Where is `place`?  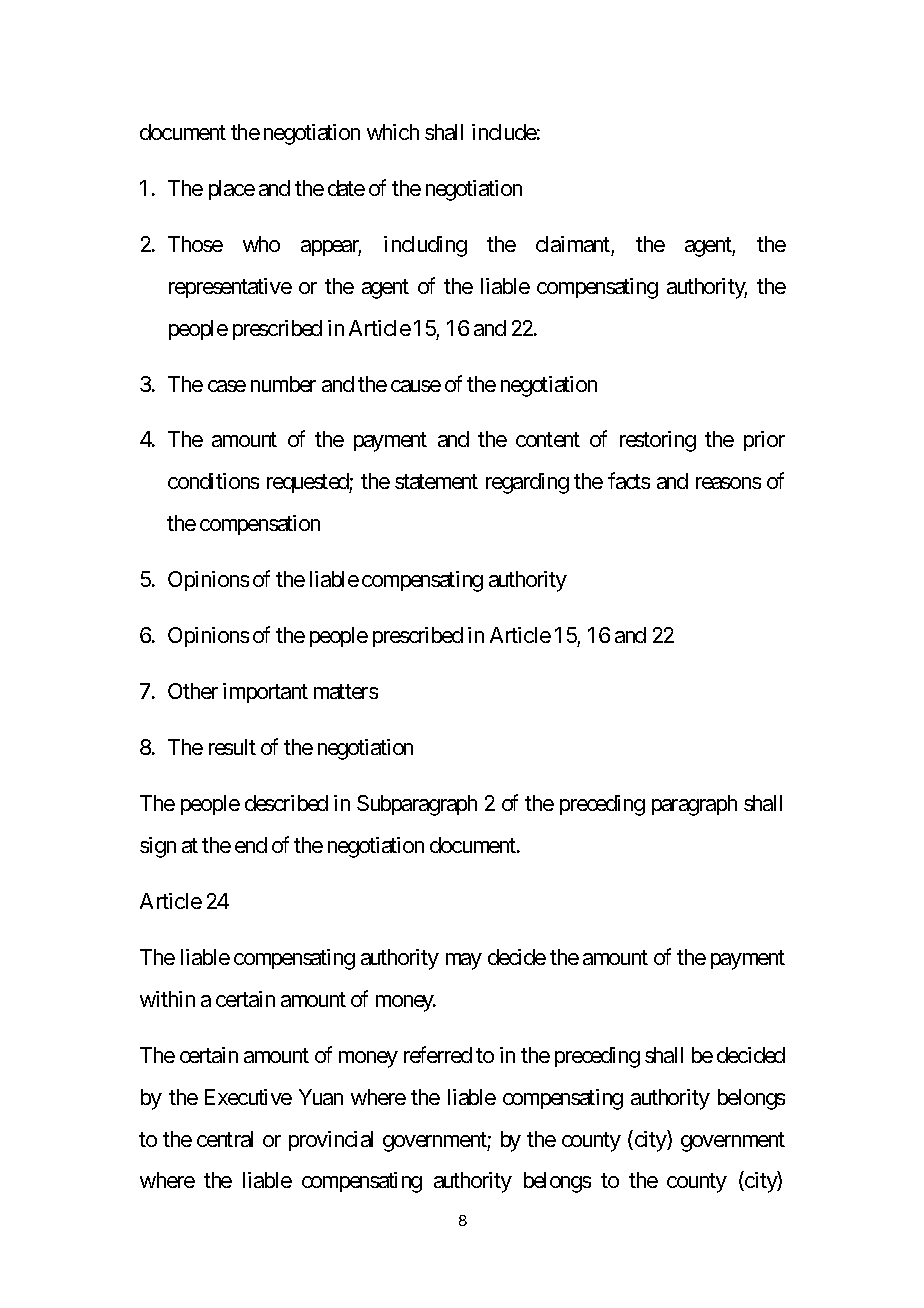 place is located at coordinates (232, 190).
